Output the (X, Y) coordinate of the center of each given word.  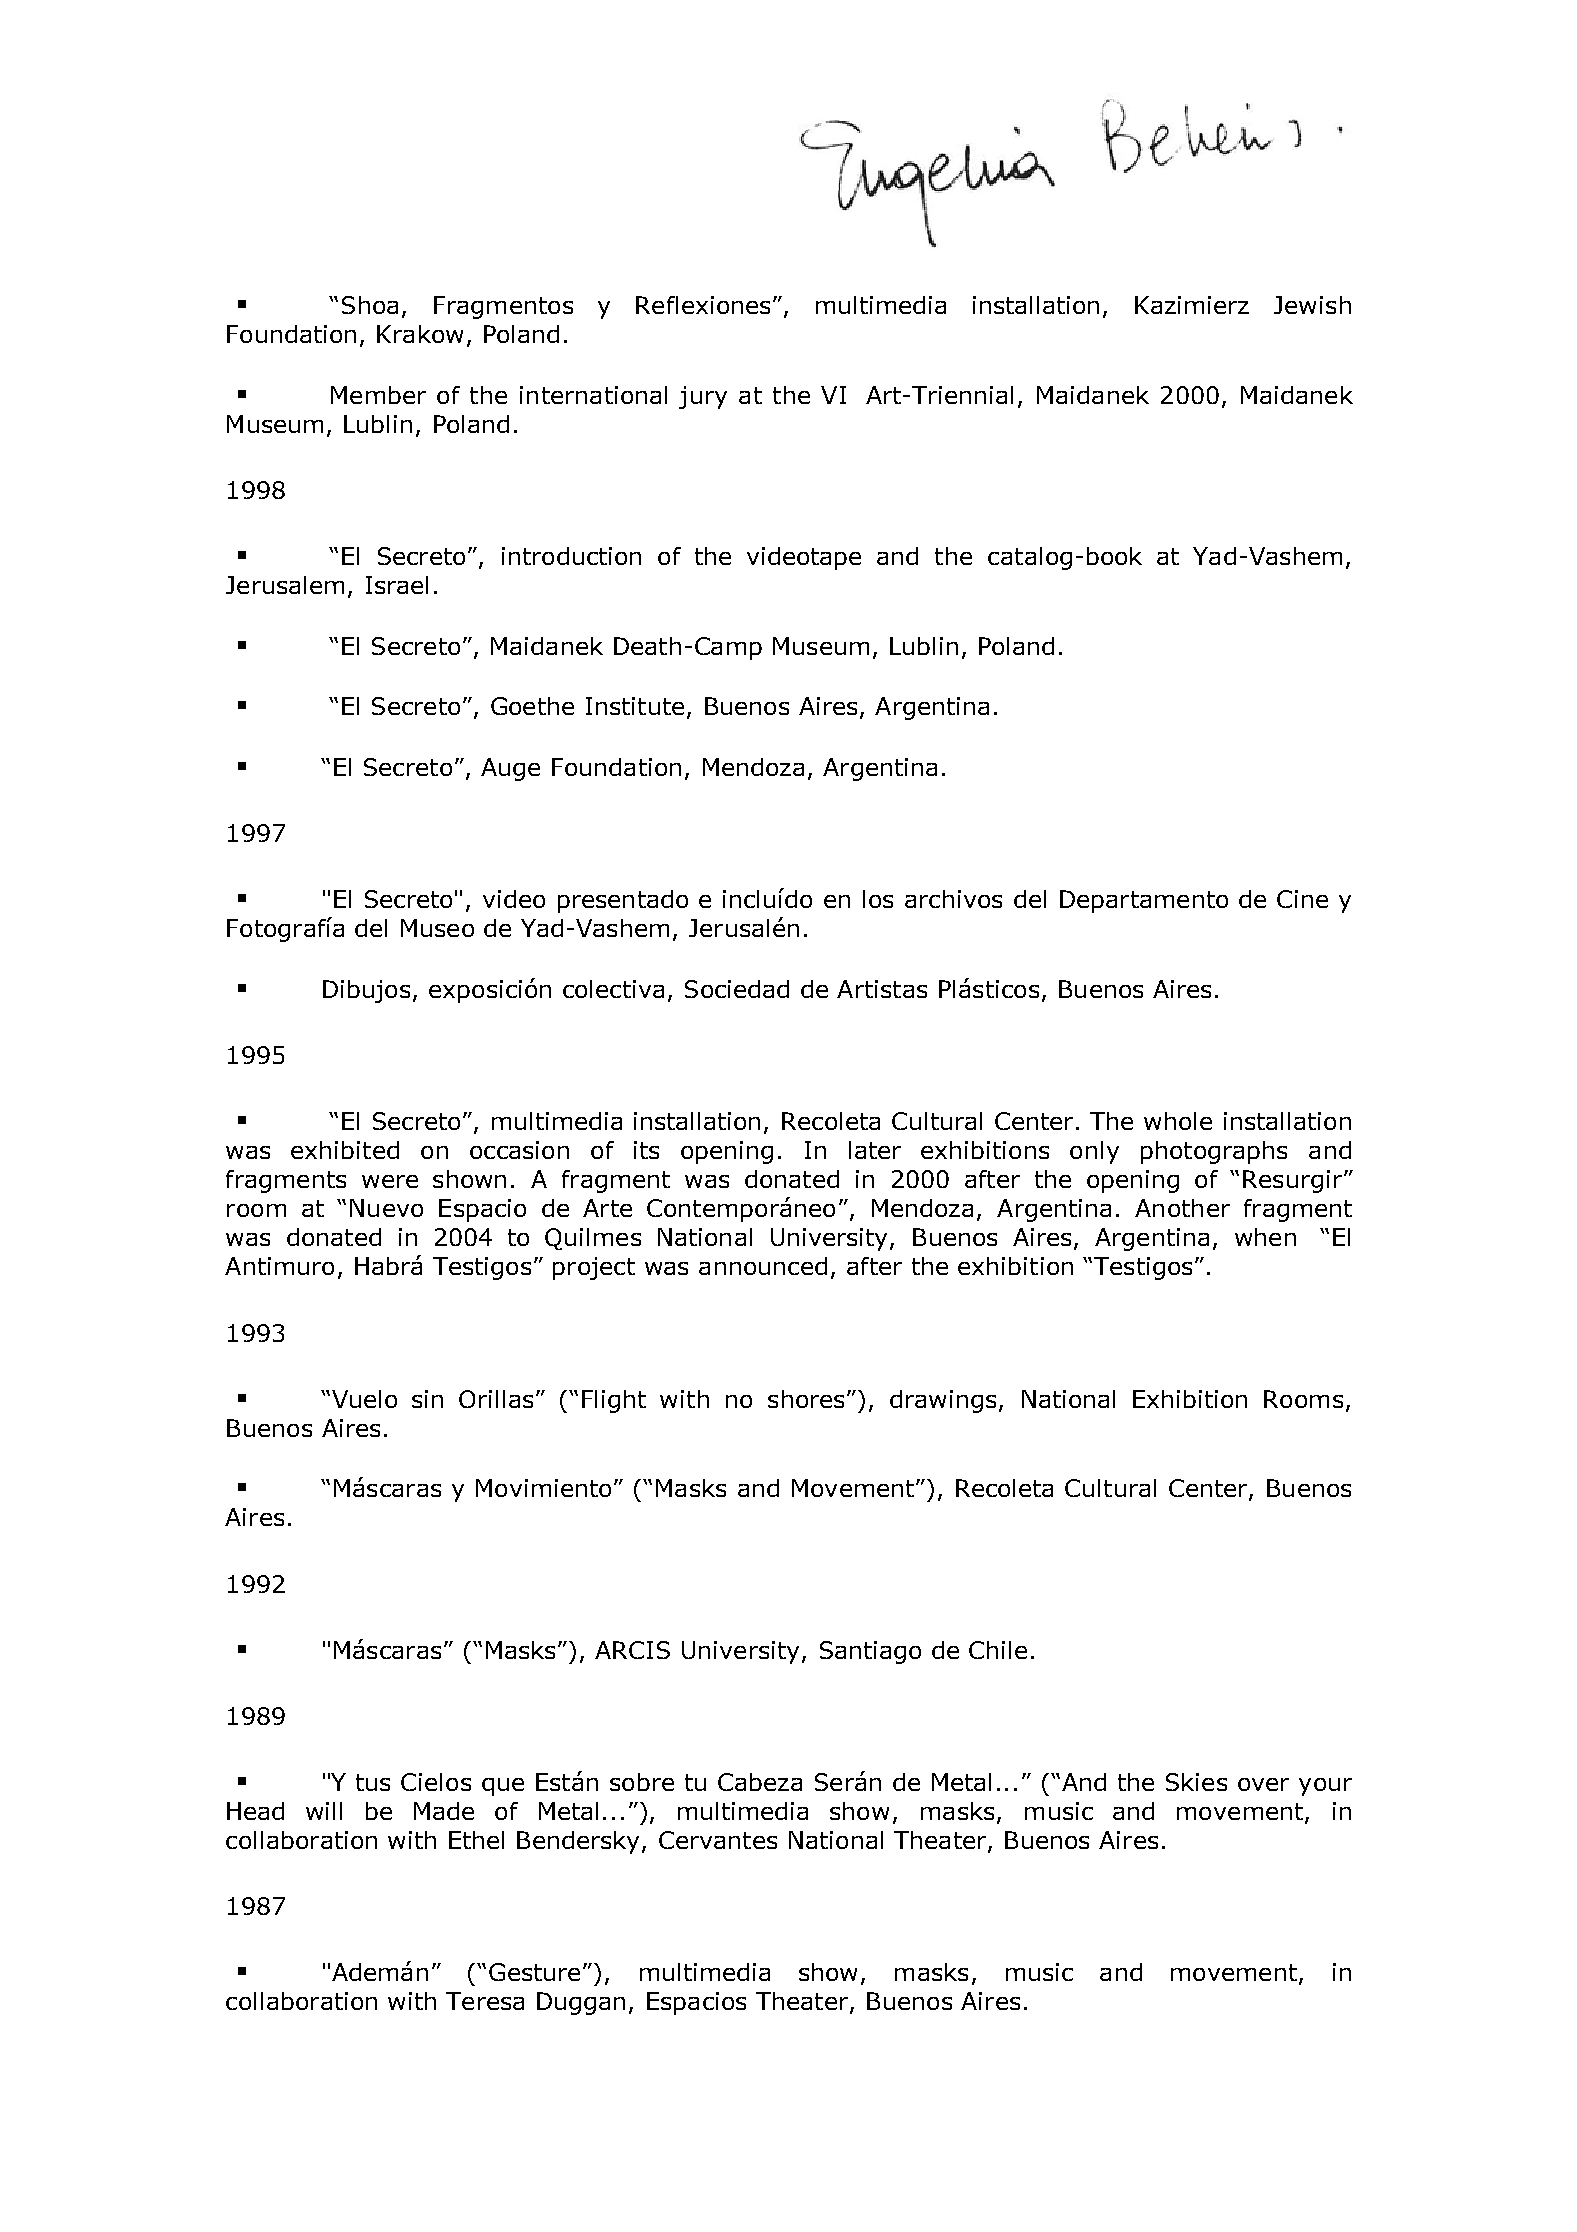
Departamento (1144, 901)
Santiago (870, 1652)
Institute (635, 706)
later (875, 1150)
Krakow (420, 334)
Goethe (532, 706)
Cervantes (718, 1840)
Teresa (485, 2001)
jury (703, 397)
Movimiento (543, 1488)
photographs (1214, 1152)
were (390, 1181)
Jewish (1312, 305)
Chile (998, 1650)
